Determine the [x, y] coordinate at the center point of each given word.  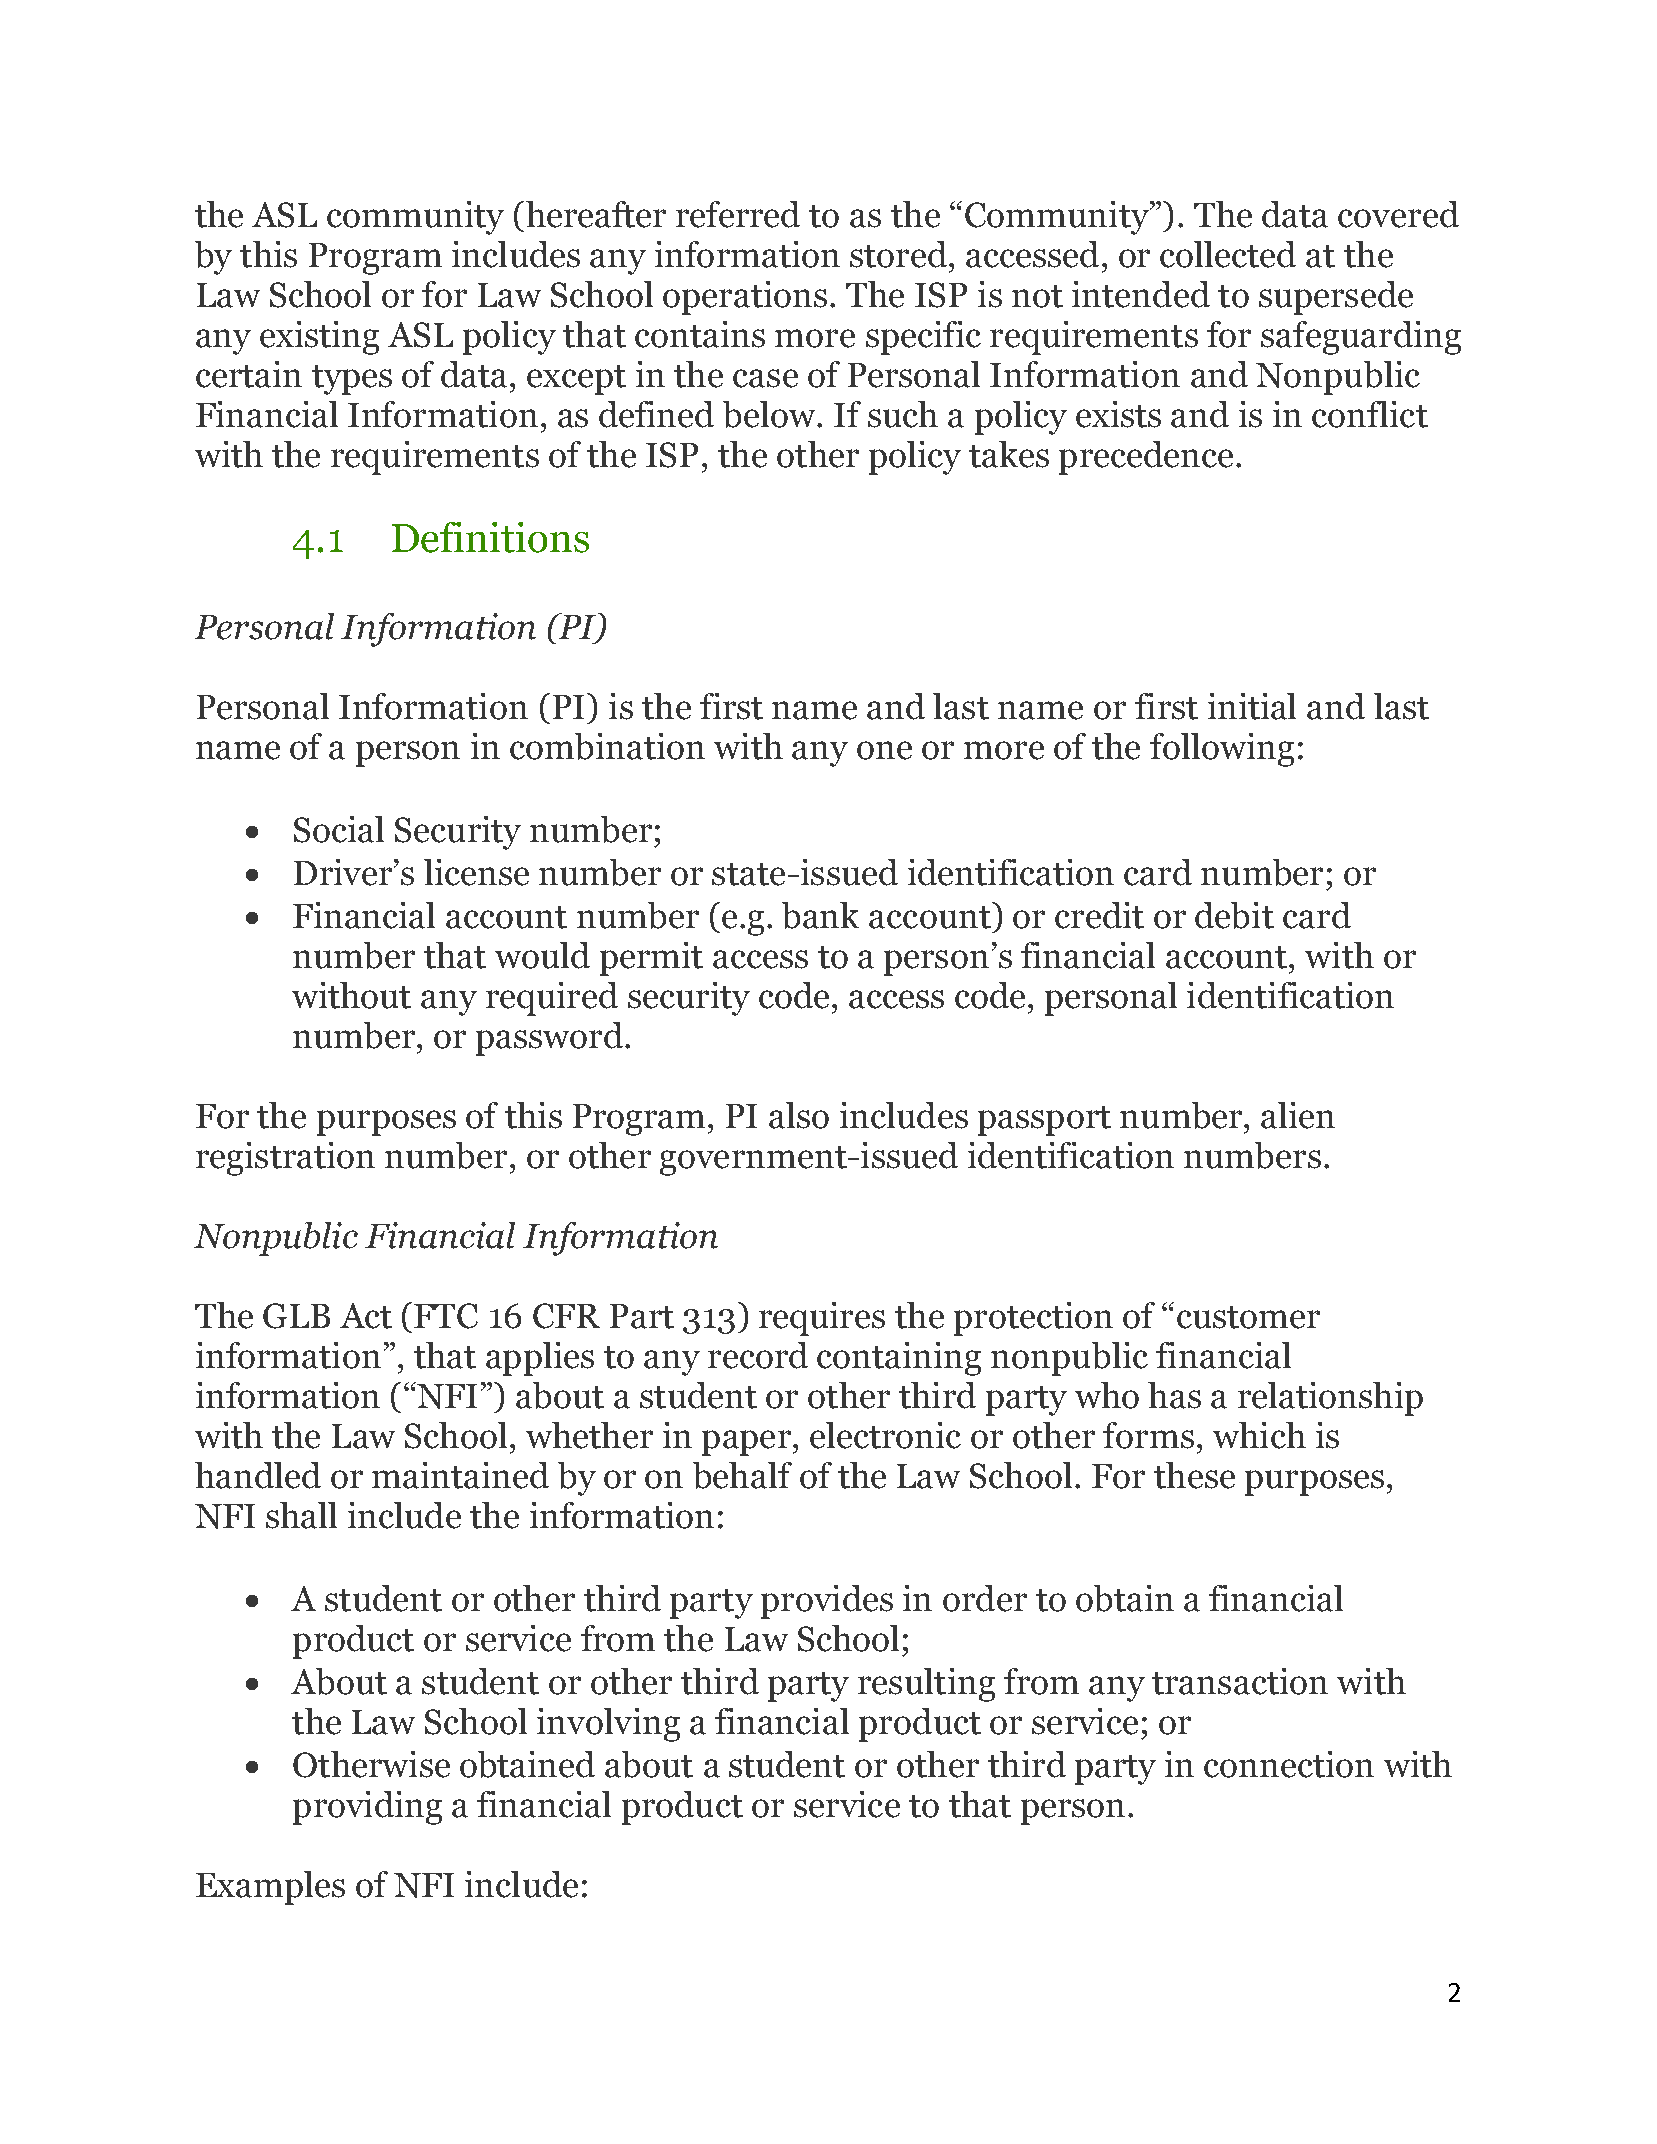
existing [319, 338]
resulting [926, 1685]
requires [822, 1319]
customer [1248, 1317]
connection [1289, 1764]
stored [898, 254]
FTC [446, 1316]
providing [367, 1808]
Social [339, 829]
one [884, 750]
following [1222, 750]
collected [1228, 254]
